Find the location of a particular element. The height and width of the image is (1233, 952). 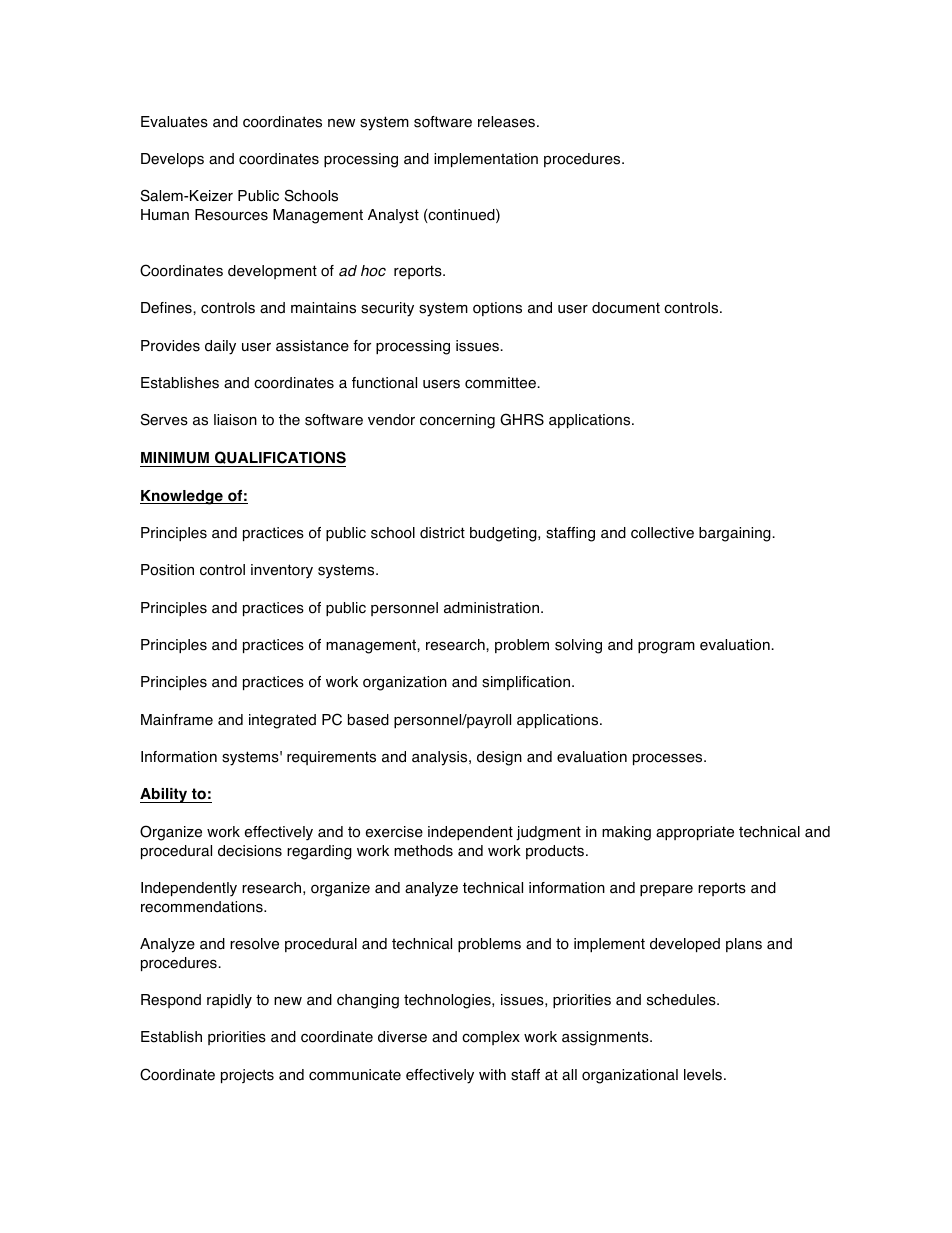

decisions is located at coordinates (250, 851).
